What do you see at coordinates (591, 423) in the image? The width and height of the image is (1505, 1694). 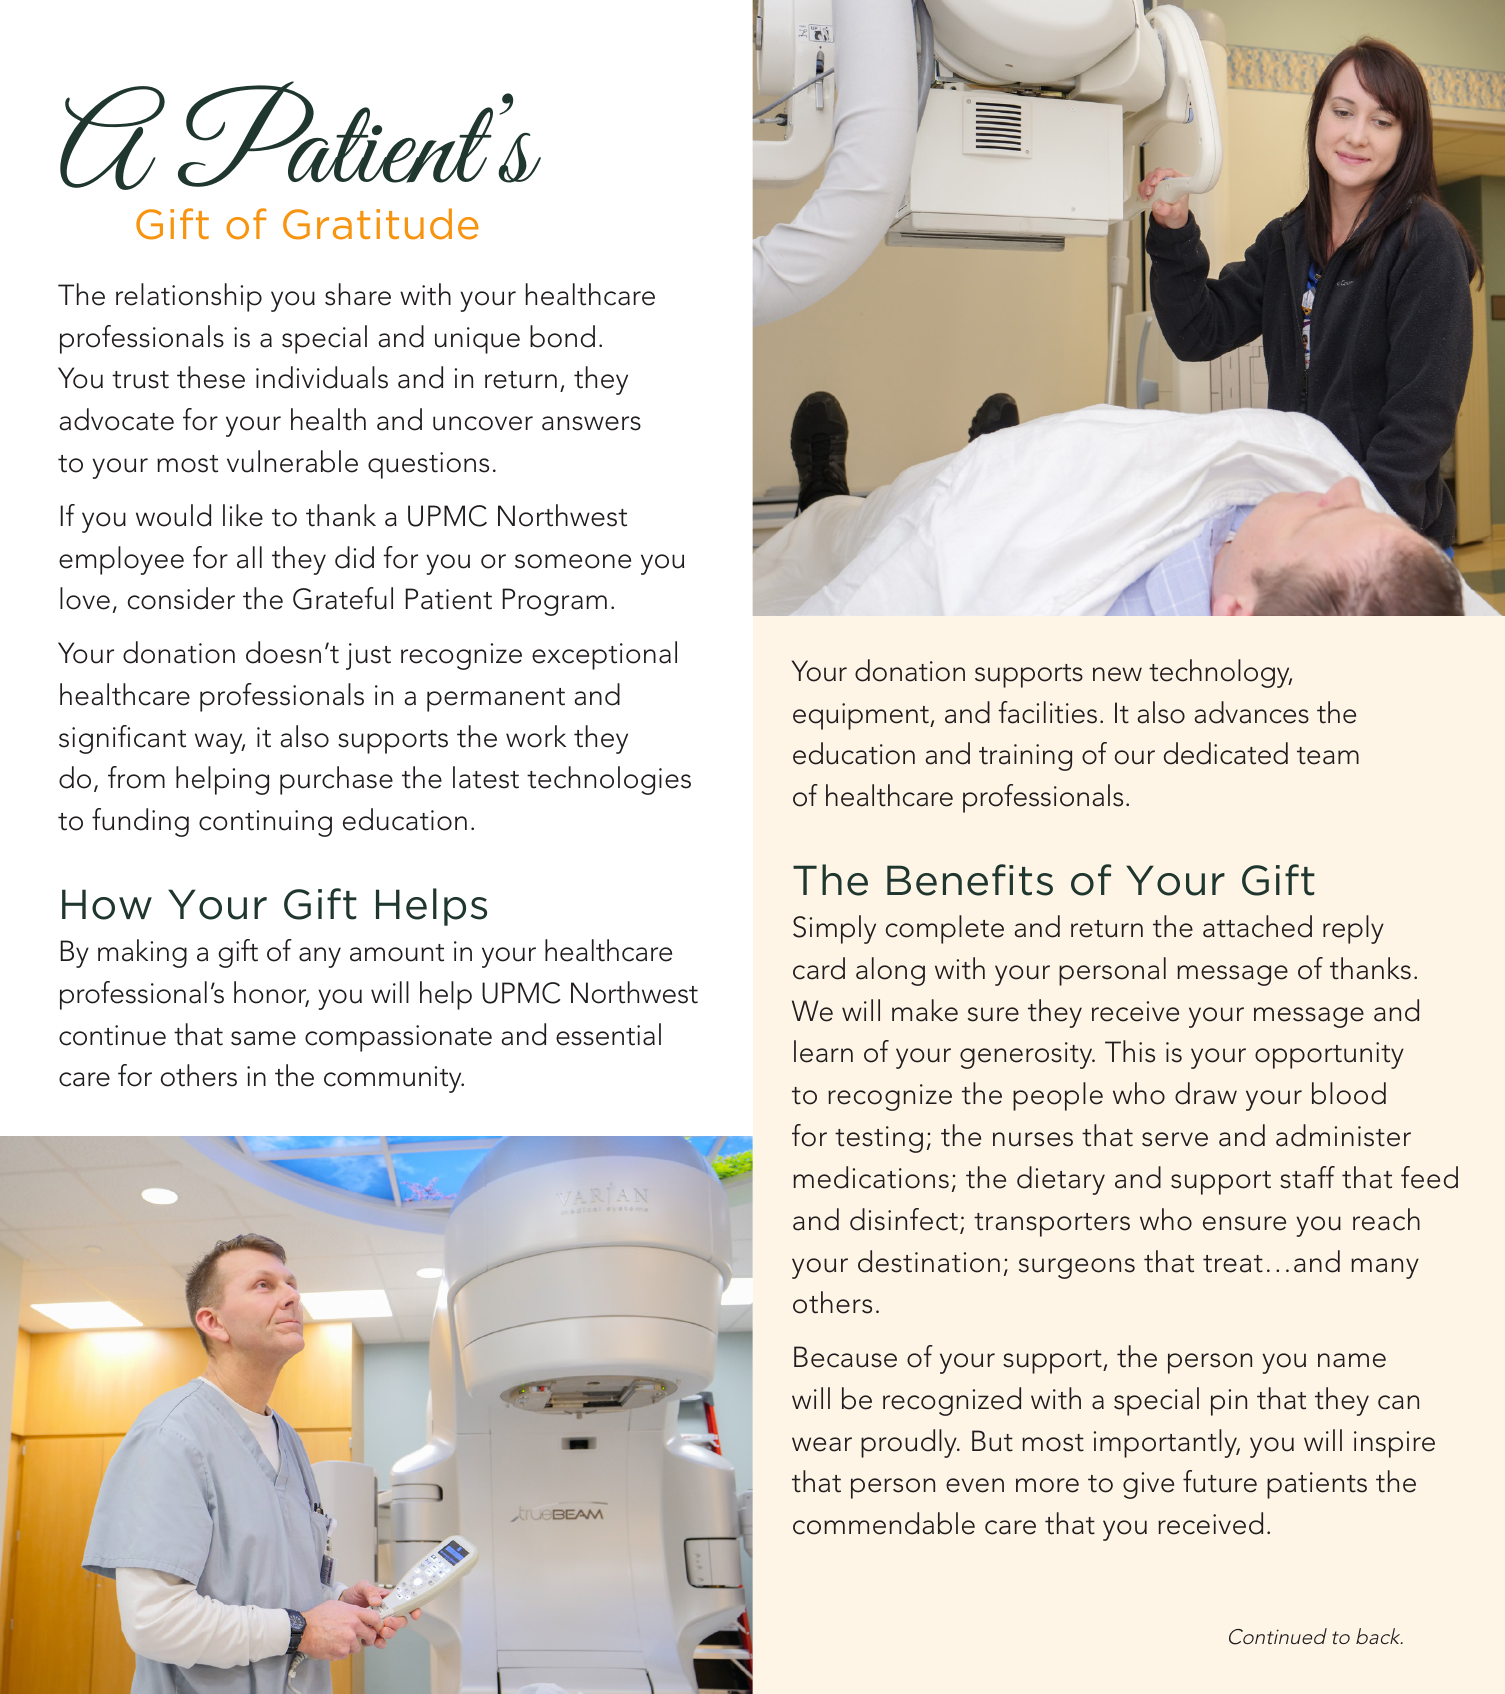 I see `answers` at bounding box center [591, 423].
